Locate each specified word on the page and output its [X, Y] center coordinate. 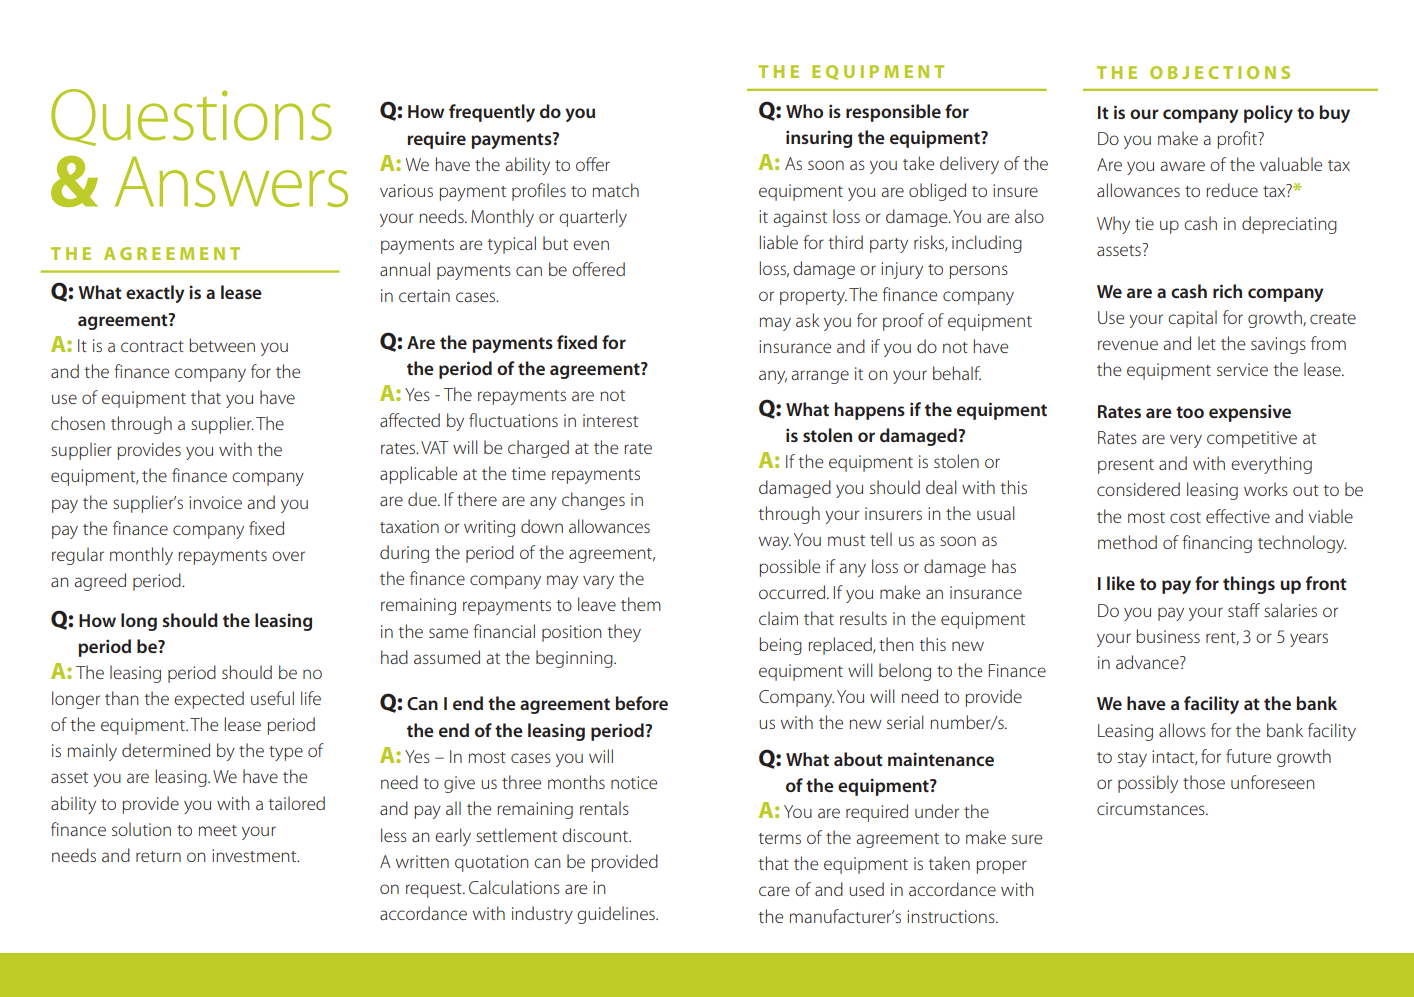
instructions [952, 916]
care [774, 891]
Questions [191, 117]
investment [255, 855]
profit [1238, 140]
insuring [819, 139]
